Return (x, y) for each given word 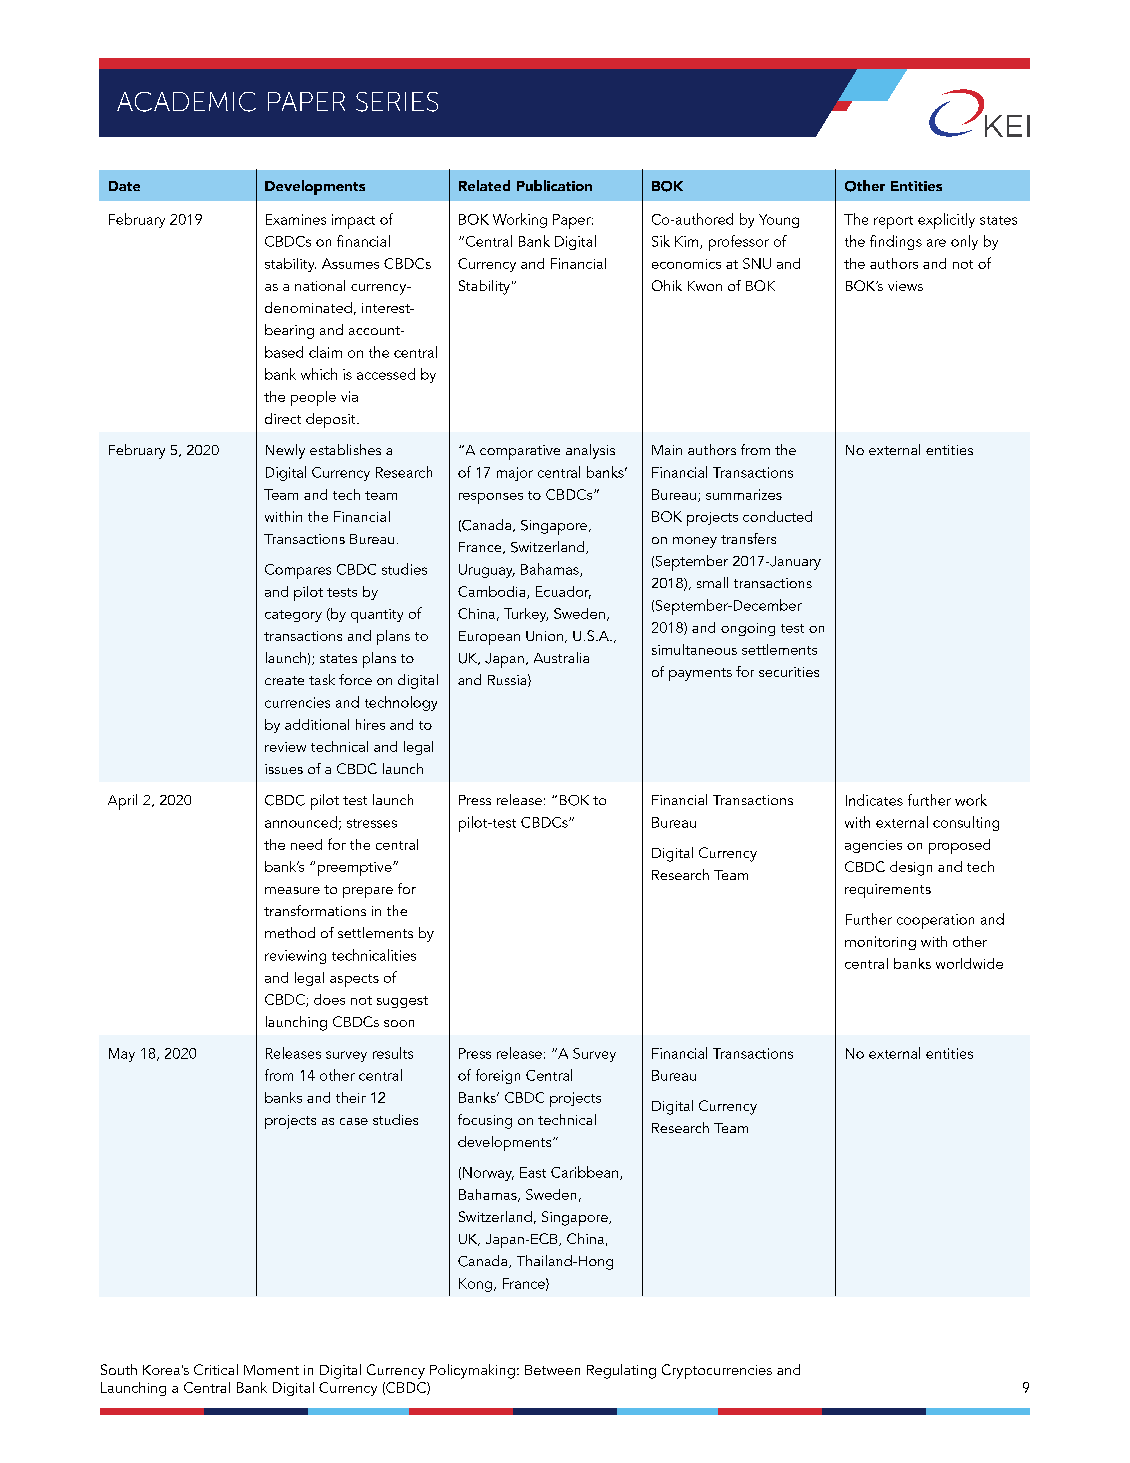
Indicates (874, 800)
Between (552, 1370)
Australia (561, 657)
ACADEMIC (186, 102)
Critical (216, 1369)
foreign (498, 1076)
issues (284, 769)
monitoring (880, 943)
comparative (520, 452)
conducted (777, 516)
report (893, 222)
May (122, 1055)
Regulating (621, 1371)
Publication (554, 185)
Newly (285, 451)
